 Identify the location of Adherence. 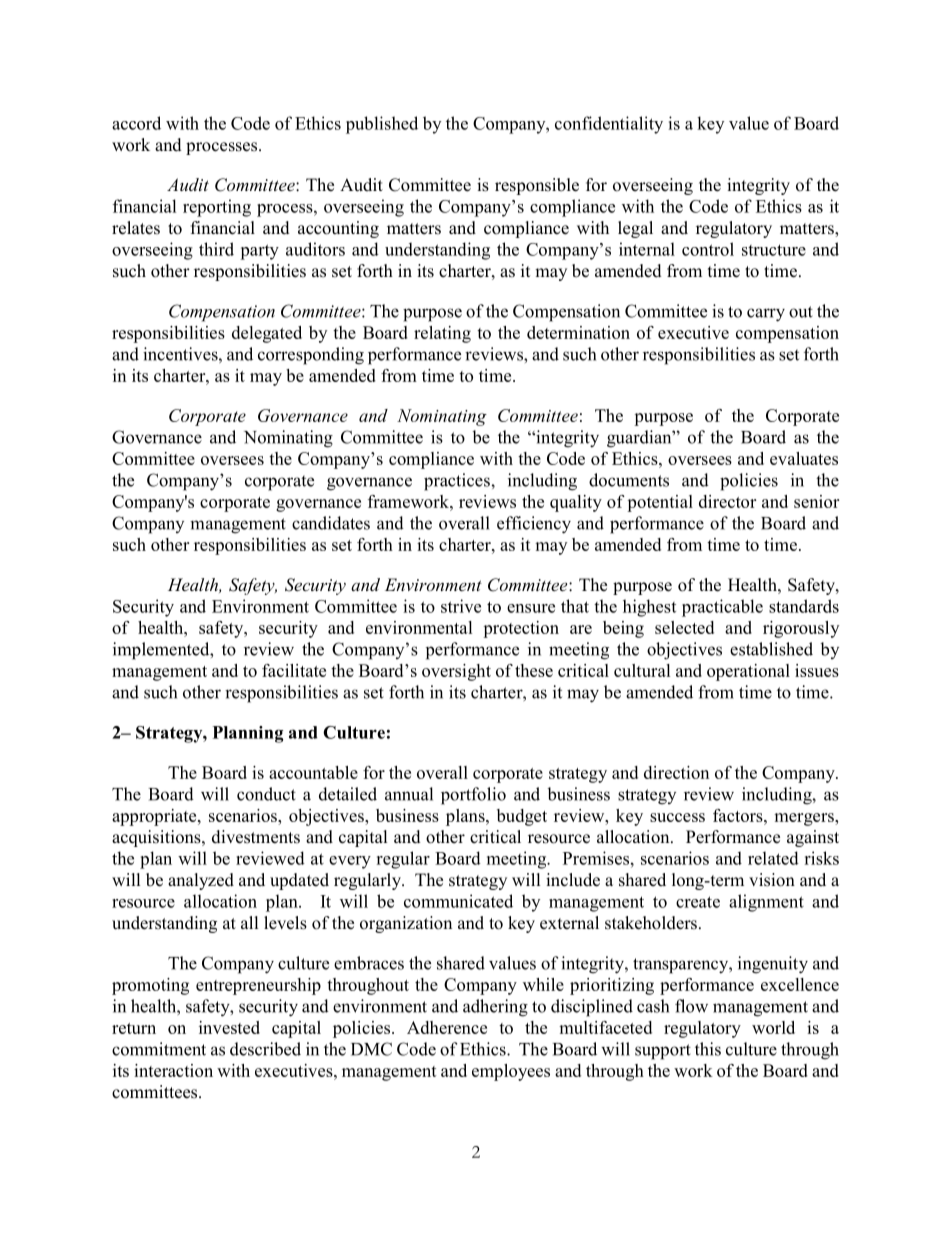
(447, 1027).
